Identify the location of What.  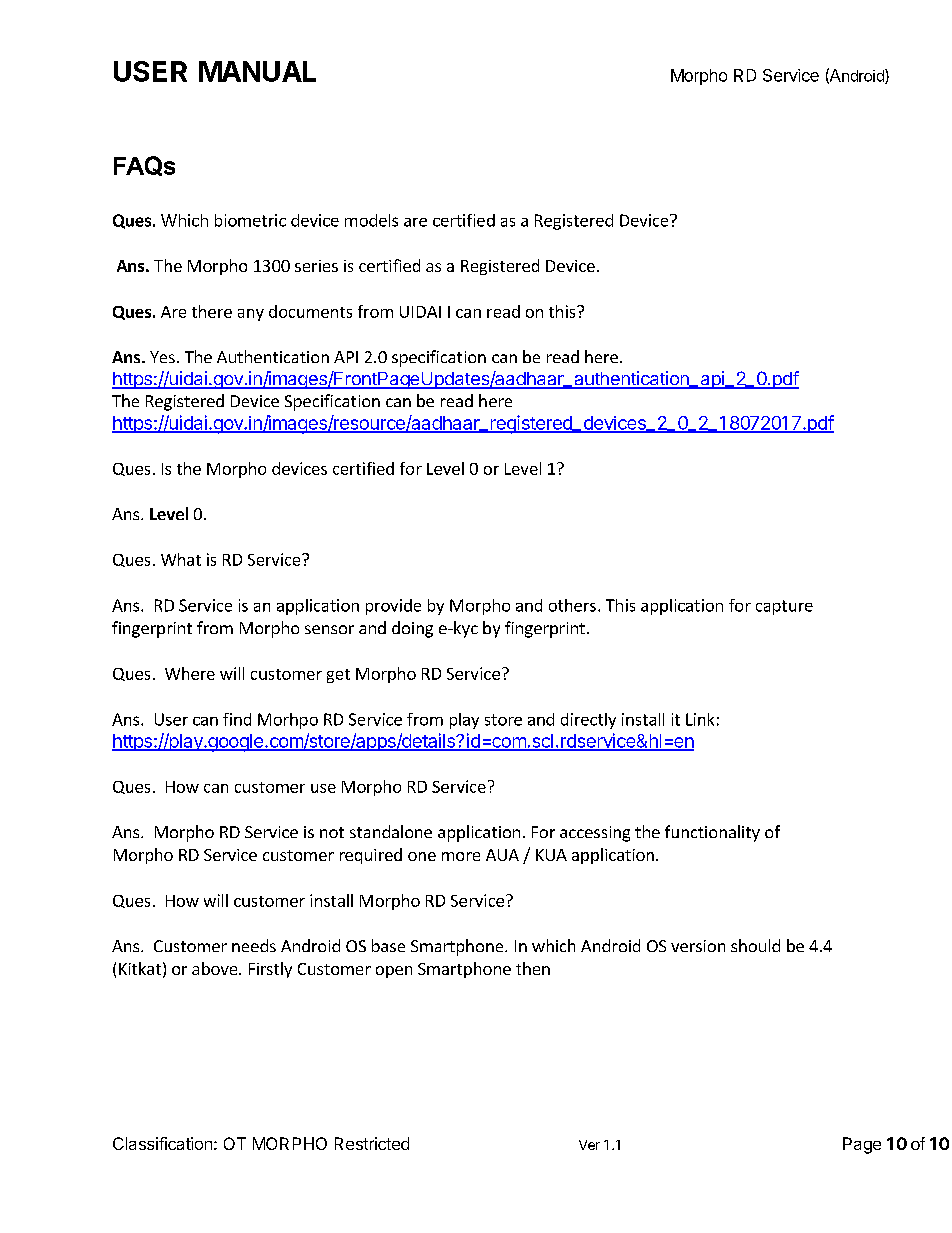
(181, 559).
